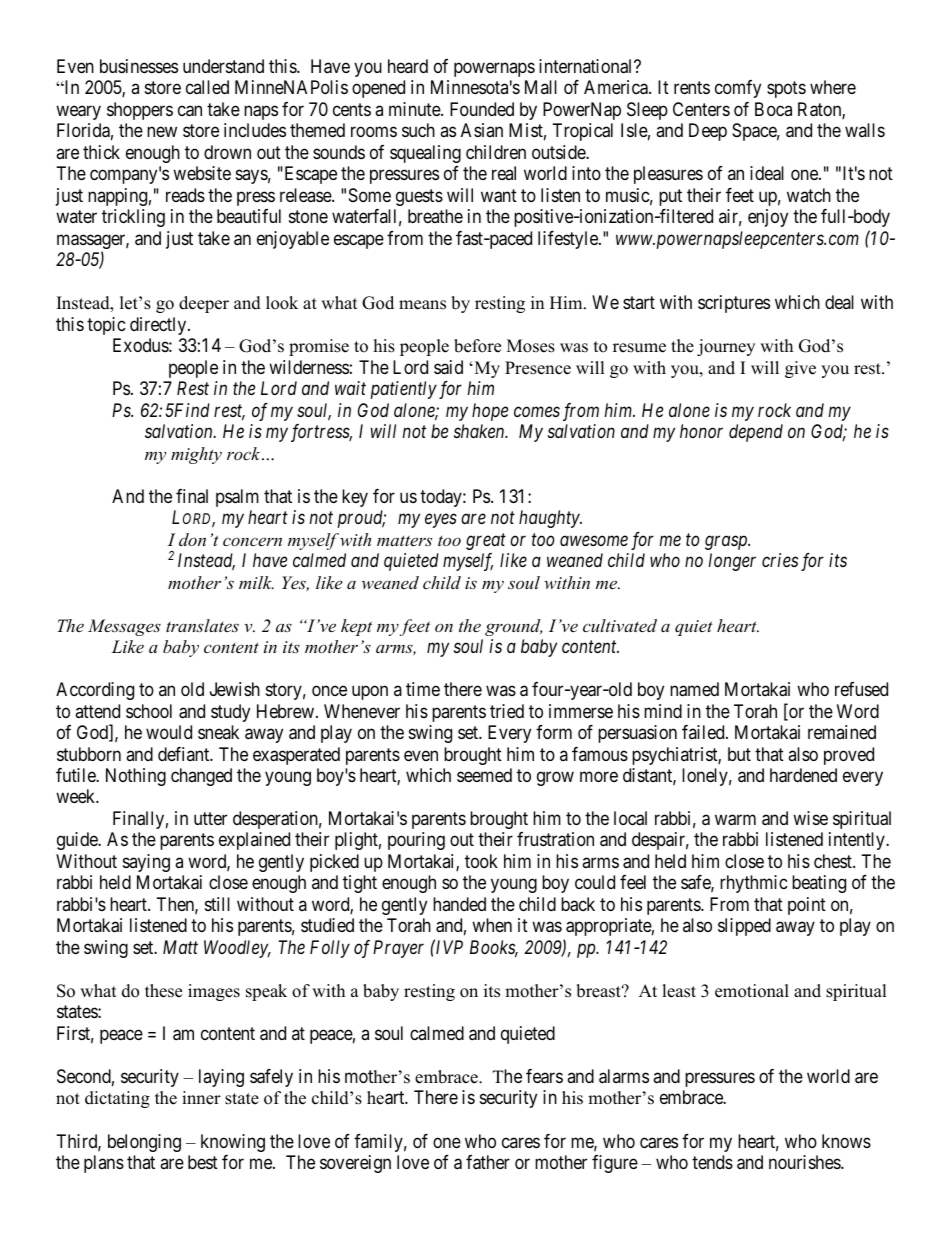  What do you see at coordinates (481, 861) in the image?
I see `took` at bounding box center [481, 861].
